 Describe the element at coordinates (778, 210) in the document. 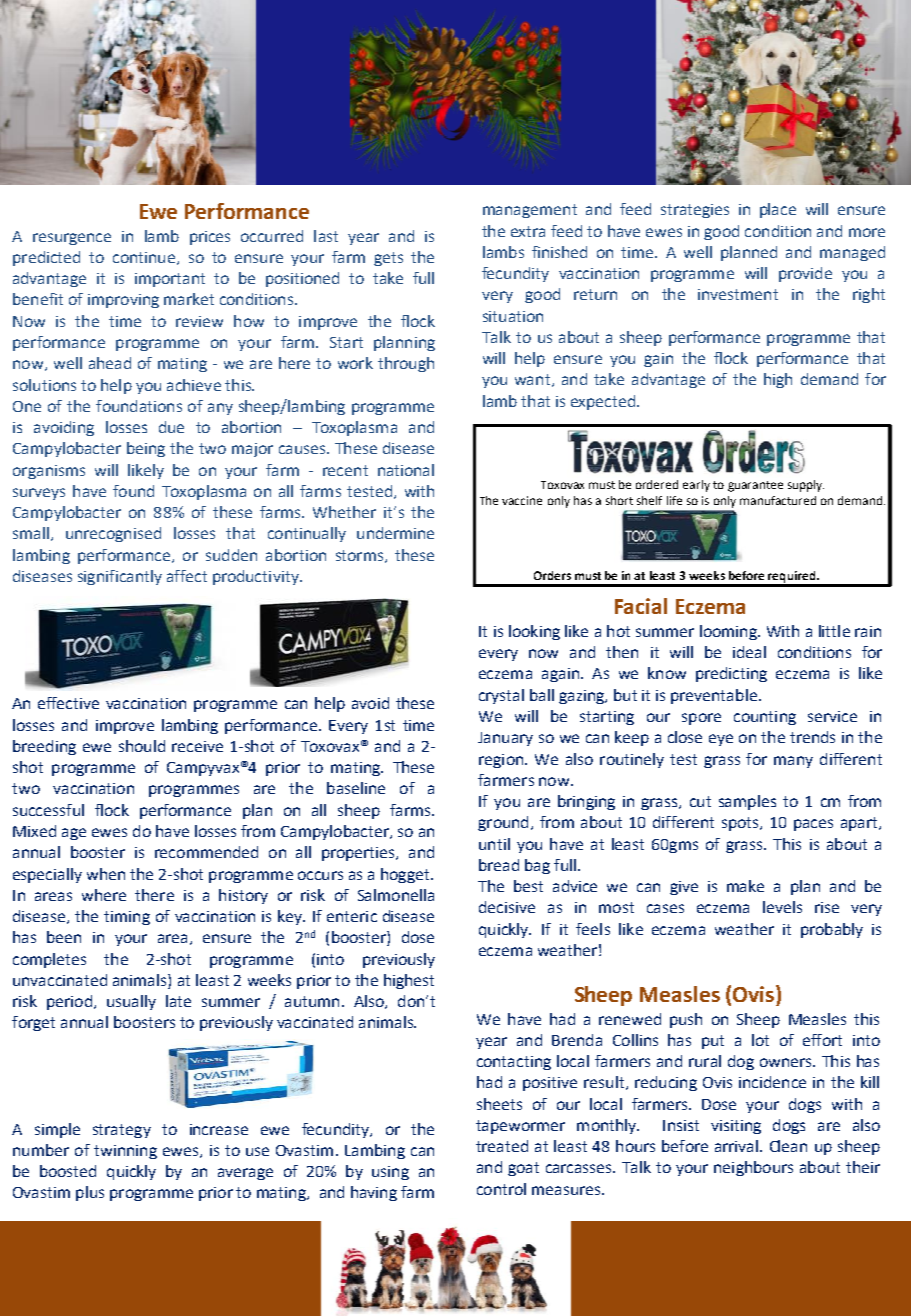

I see `place` at that location.
